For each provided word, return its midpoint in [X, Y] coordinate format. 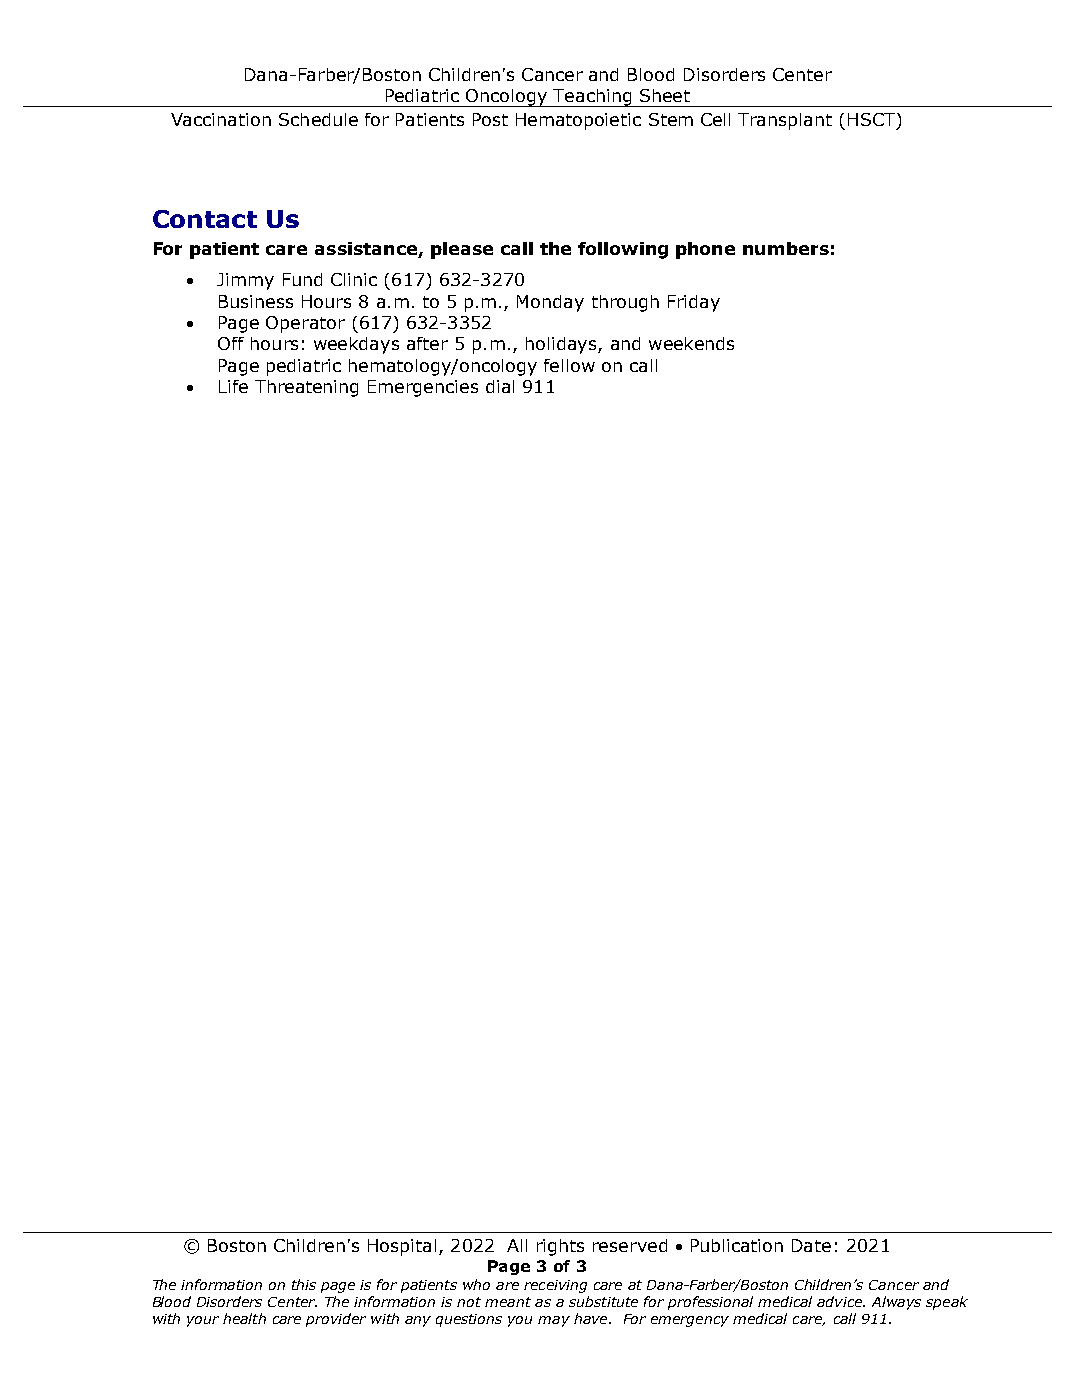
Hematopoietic [578, 121]
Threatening [306, 388]
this [304, 1284]
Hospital [402, 1247]
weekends [691, 343]
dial [500, 386]
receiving [555, 1286]
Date [811, 1245]
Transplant [785, 121]
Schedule [318, 119]
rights [560, 1247]
